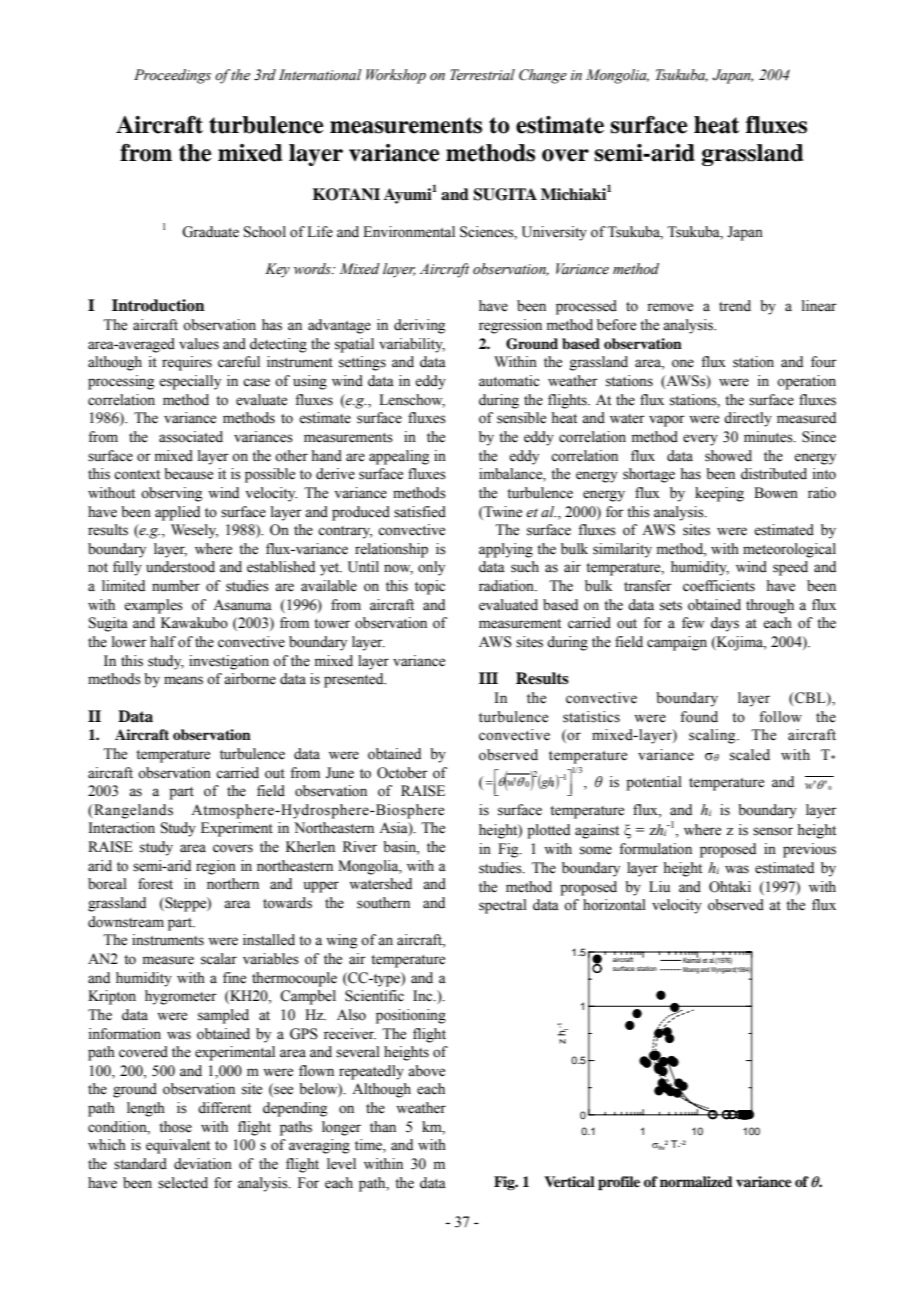 Image resolution: width=924 pixels, height=1308 pixels. Describe the element at coordinates (725, 624) in the image. I see `days` at that location.
